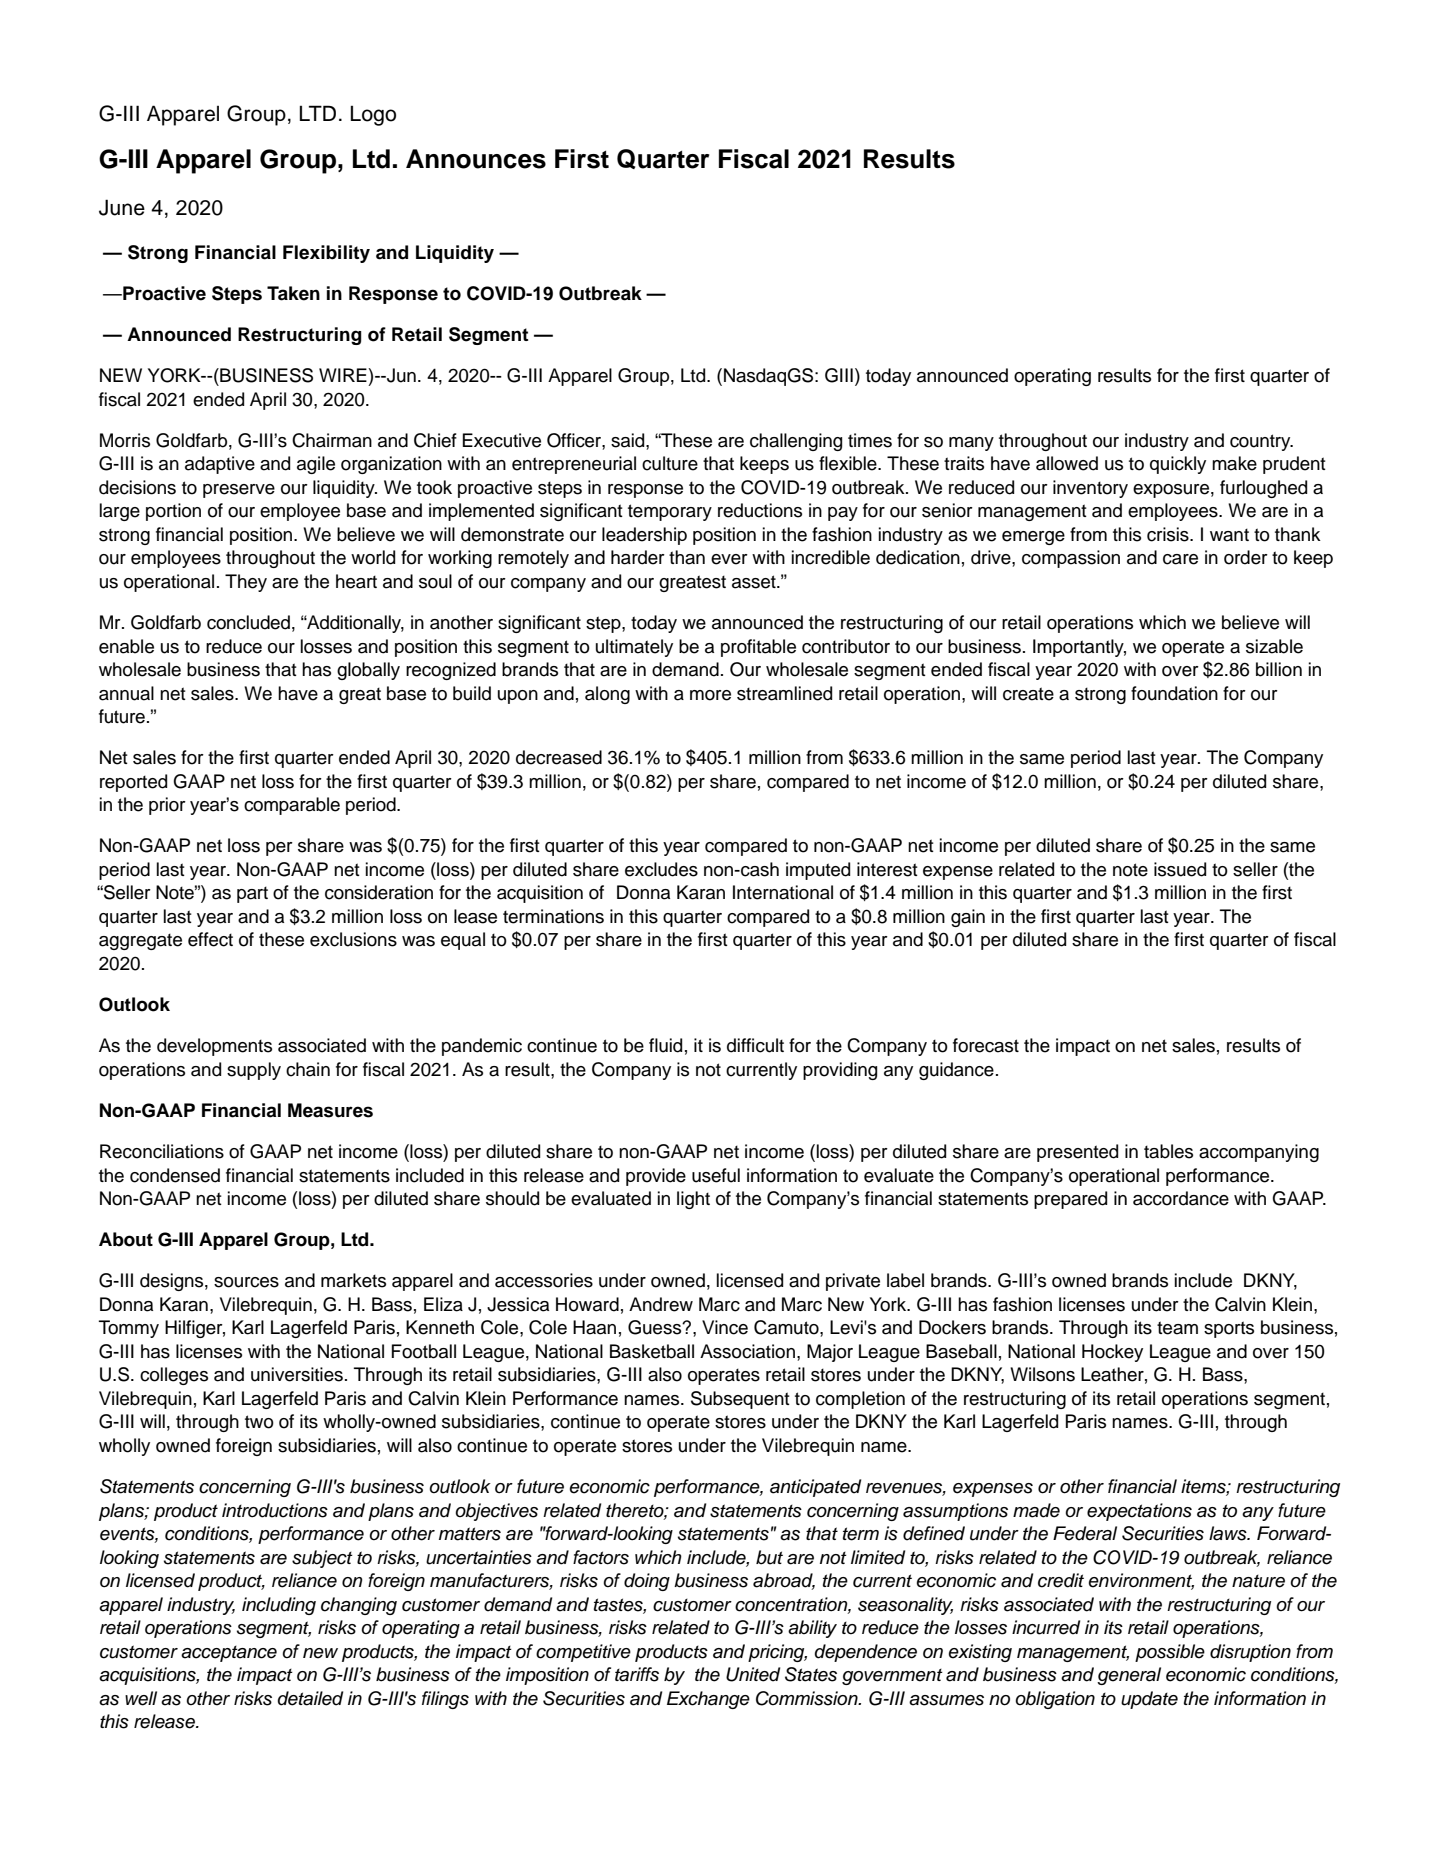  I want to click on Announces, so click(476, 159).
